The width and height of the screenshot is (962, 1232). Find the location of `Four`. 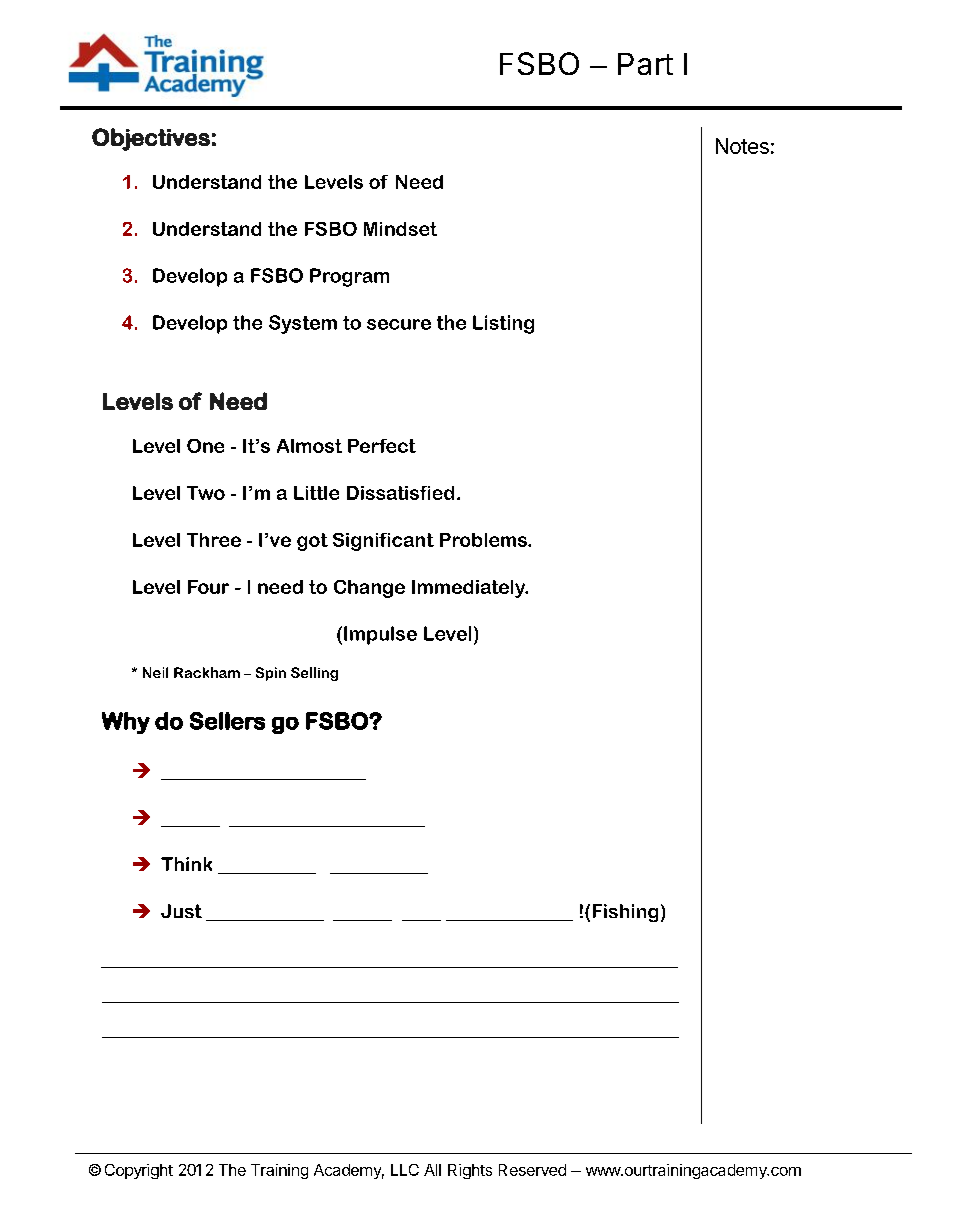

Four is located at coordinates (208, 587).
